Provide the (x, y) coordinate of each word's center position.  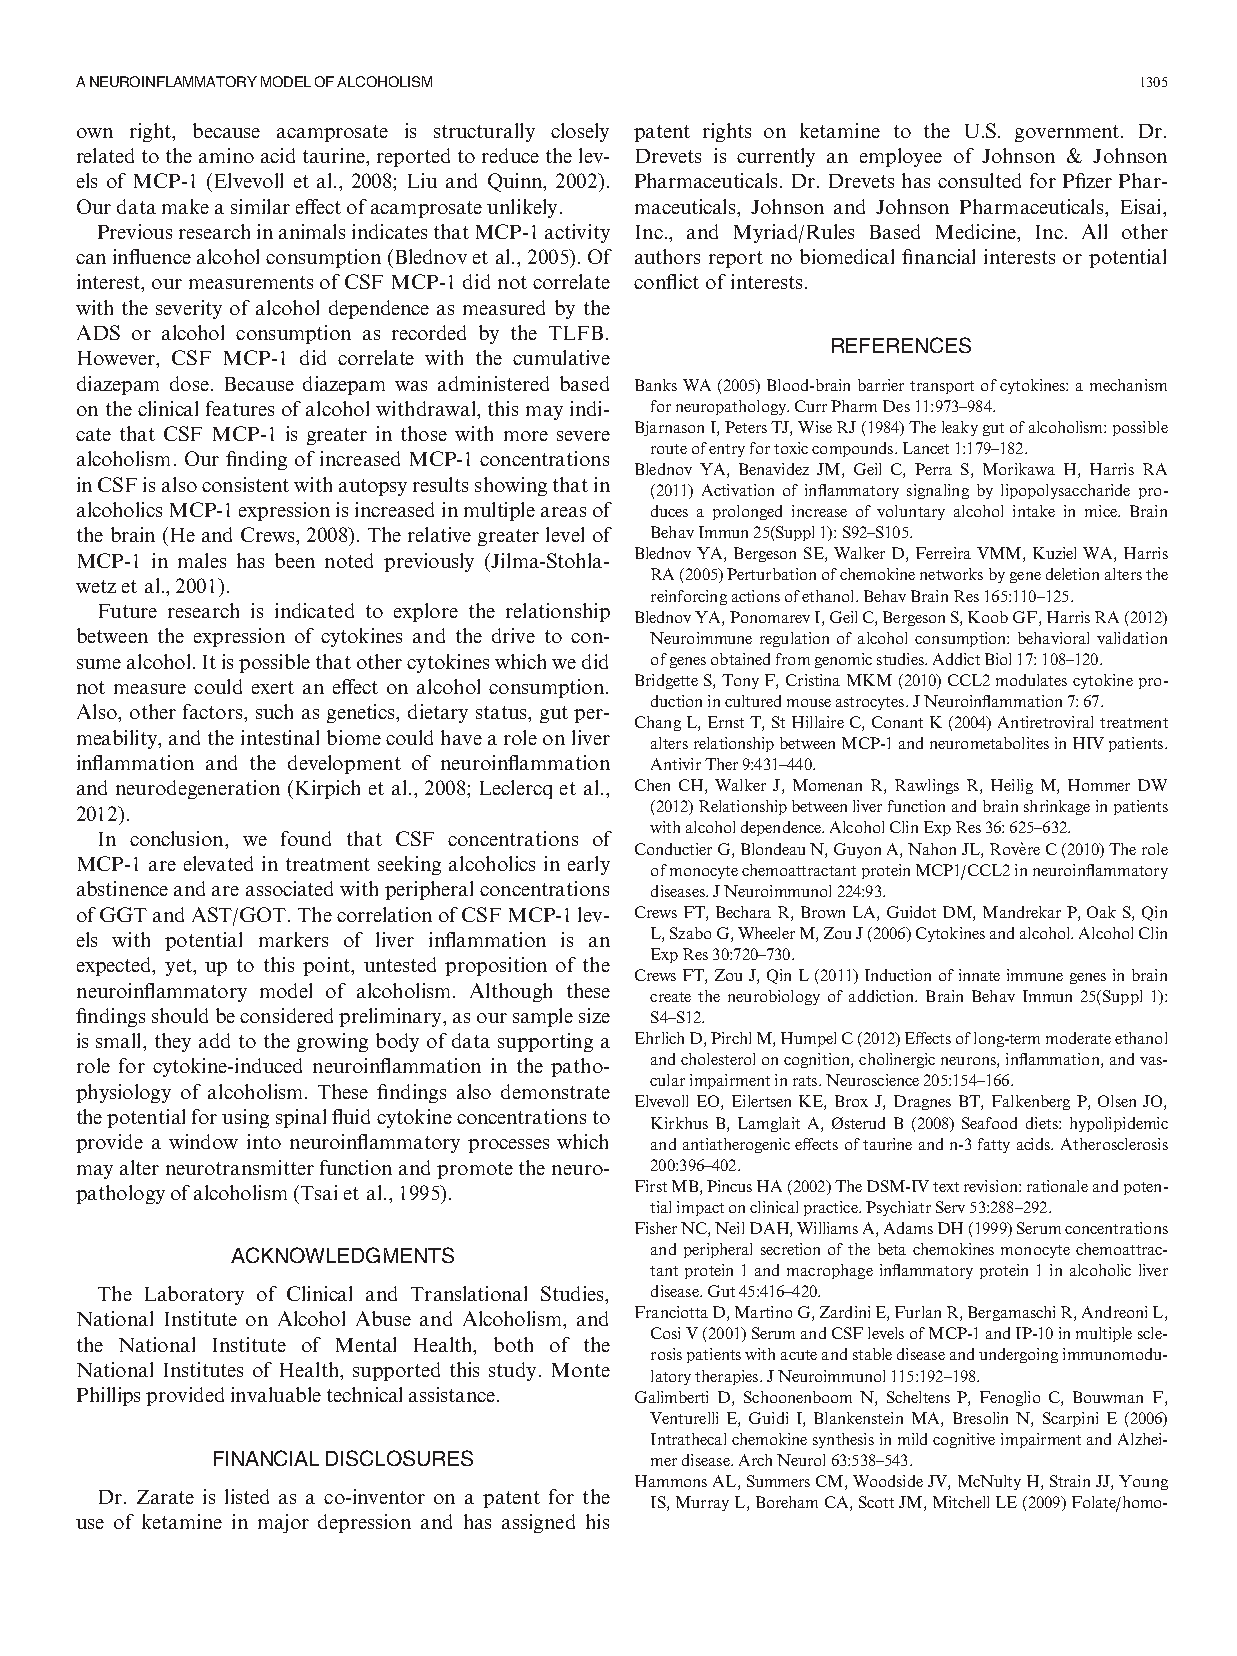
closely (580, 132)
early (589, 865)
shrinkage (1057, 807)
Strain (1070, 1481)
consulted (979, 180)
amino (226, 155)
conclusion (178, 838)
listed (247, 1496)
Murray (702, 1503)
